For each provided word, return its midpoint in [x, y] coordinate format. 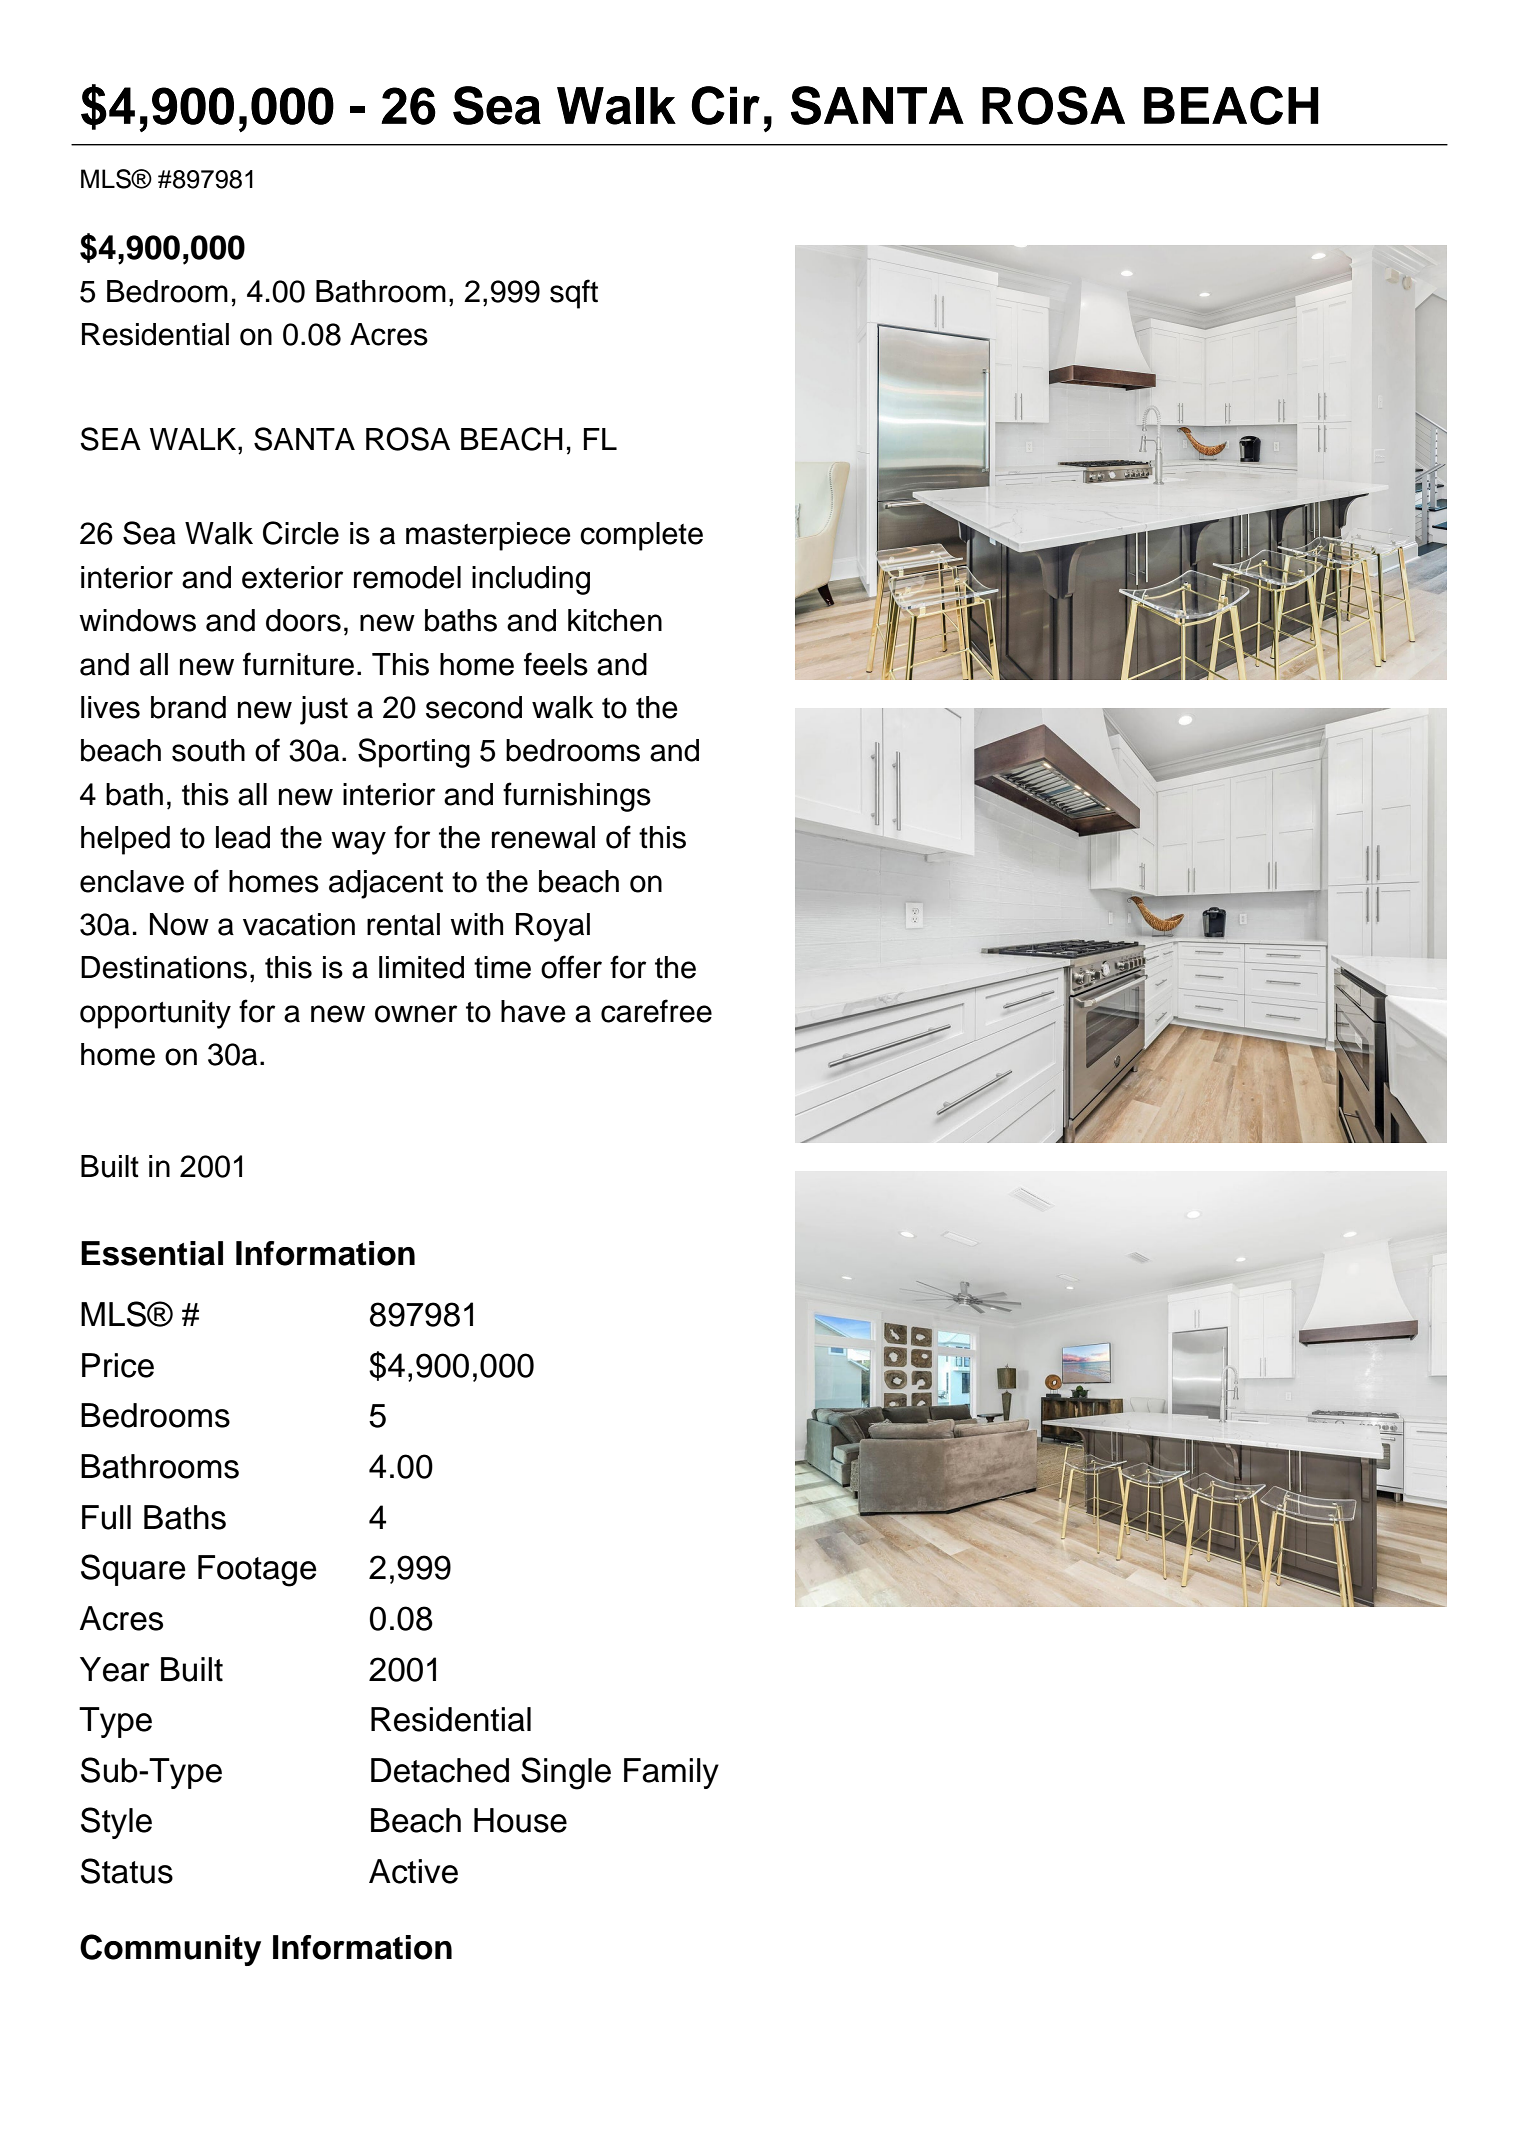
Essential [152, 1253]
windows [137, 620]
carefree [656, 1011]
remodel [407, 577]
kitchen [615, 620]
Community [170, 1950]
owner [416, 1014]
